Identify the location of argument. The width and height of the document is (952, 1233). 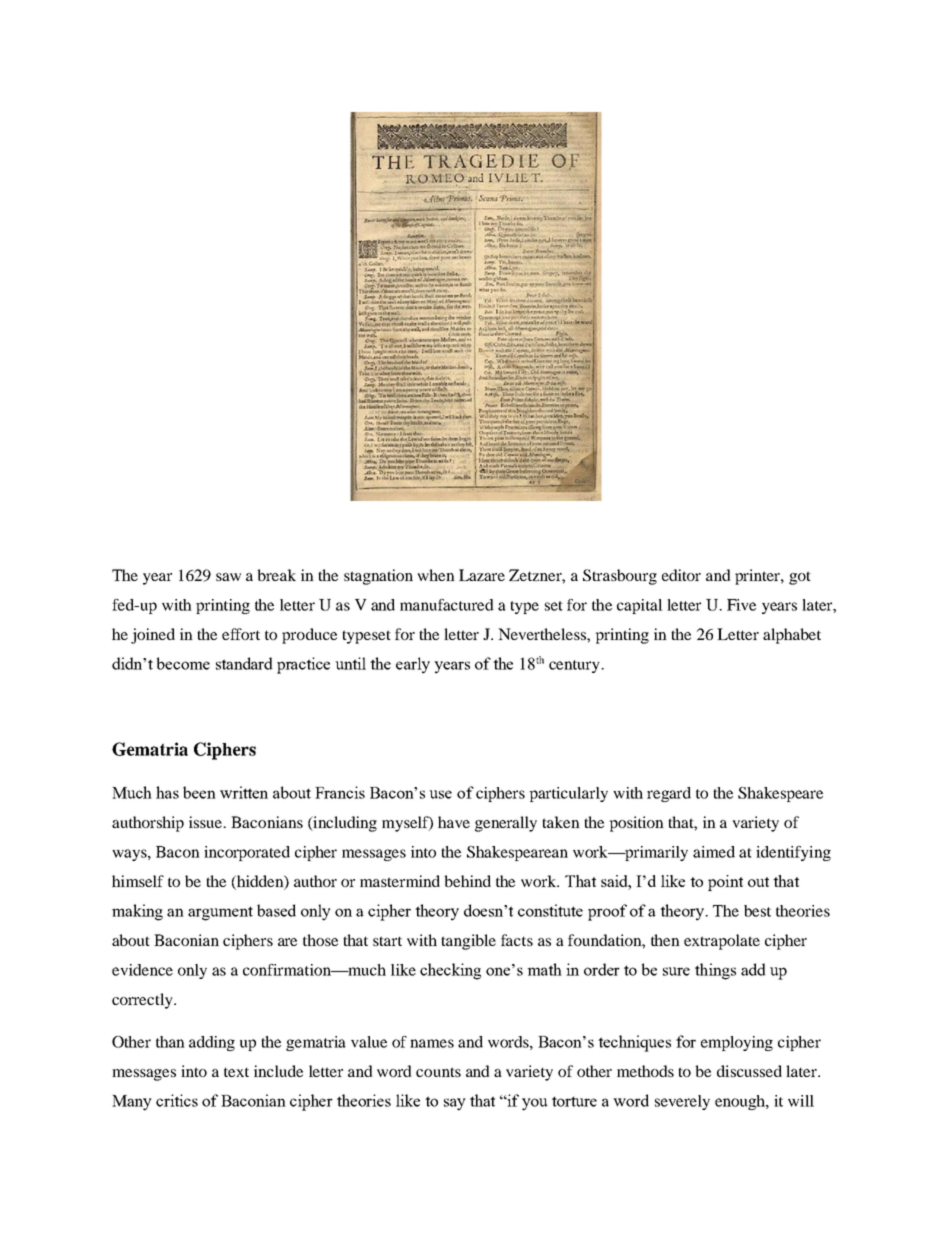
(220, 913).
